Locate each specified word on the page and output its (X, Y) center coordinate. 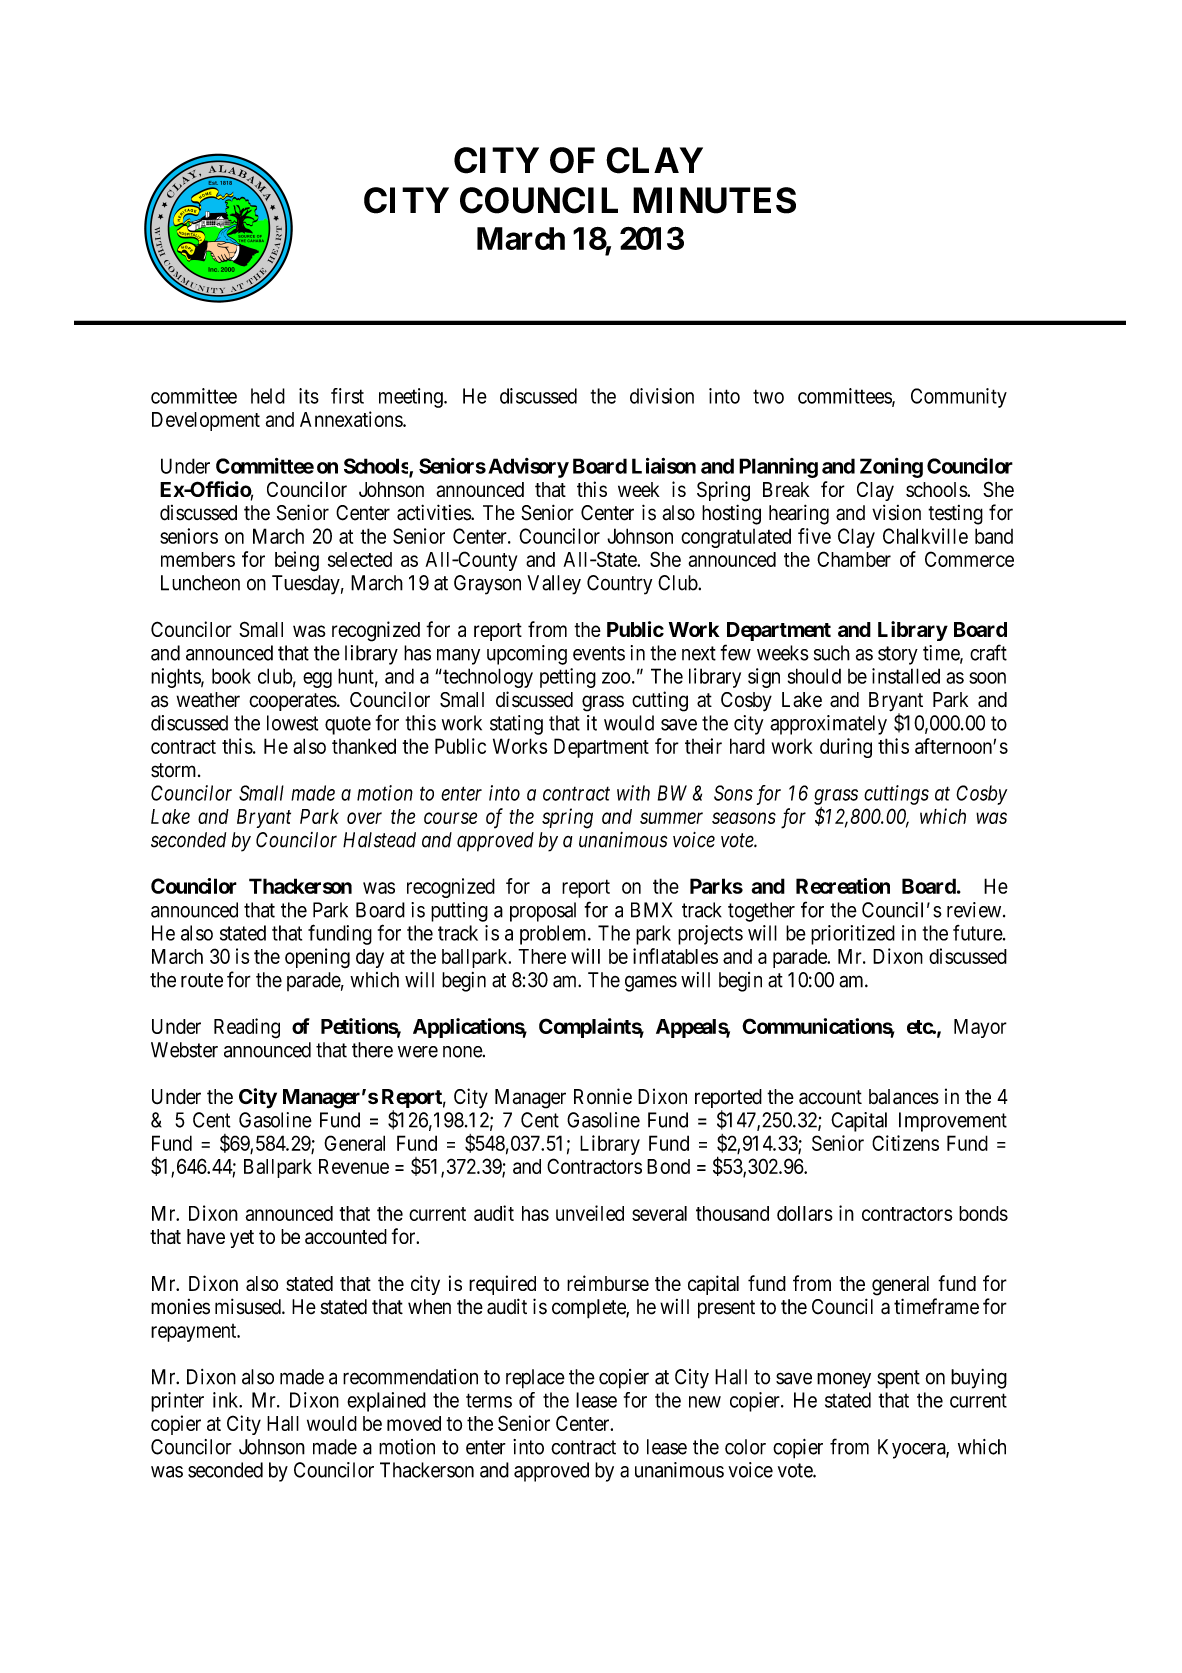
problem (554, 935)
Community (959, 398)
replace (535, 1379)
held (268, 396)
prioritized (853, 935)
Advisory (528, 468)
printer (177, 1402)
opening (317, 958)
